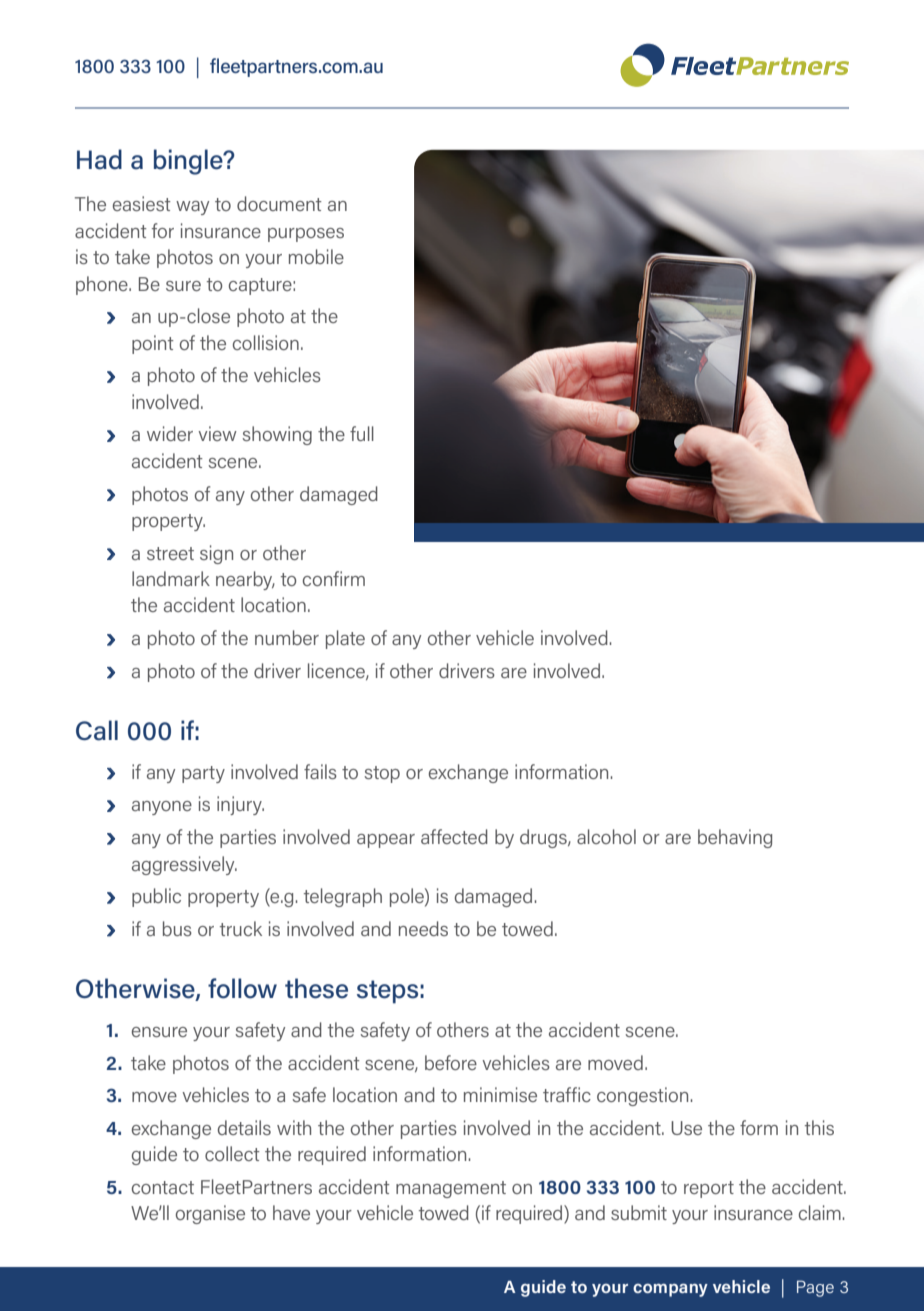 This screenshot has height=1311, width=924. I want to click on mobile, so click(316, 256).
